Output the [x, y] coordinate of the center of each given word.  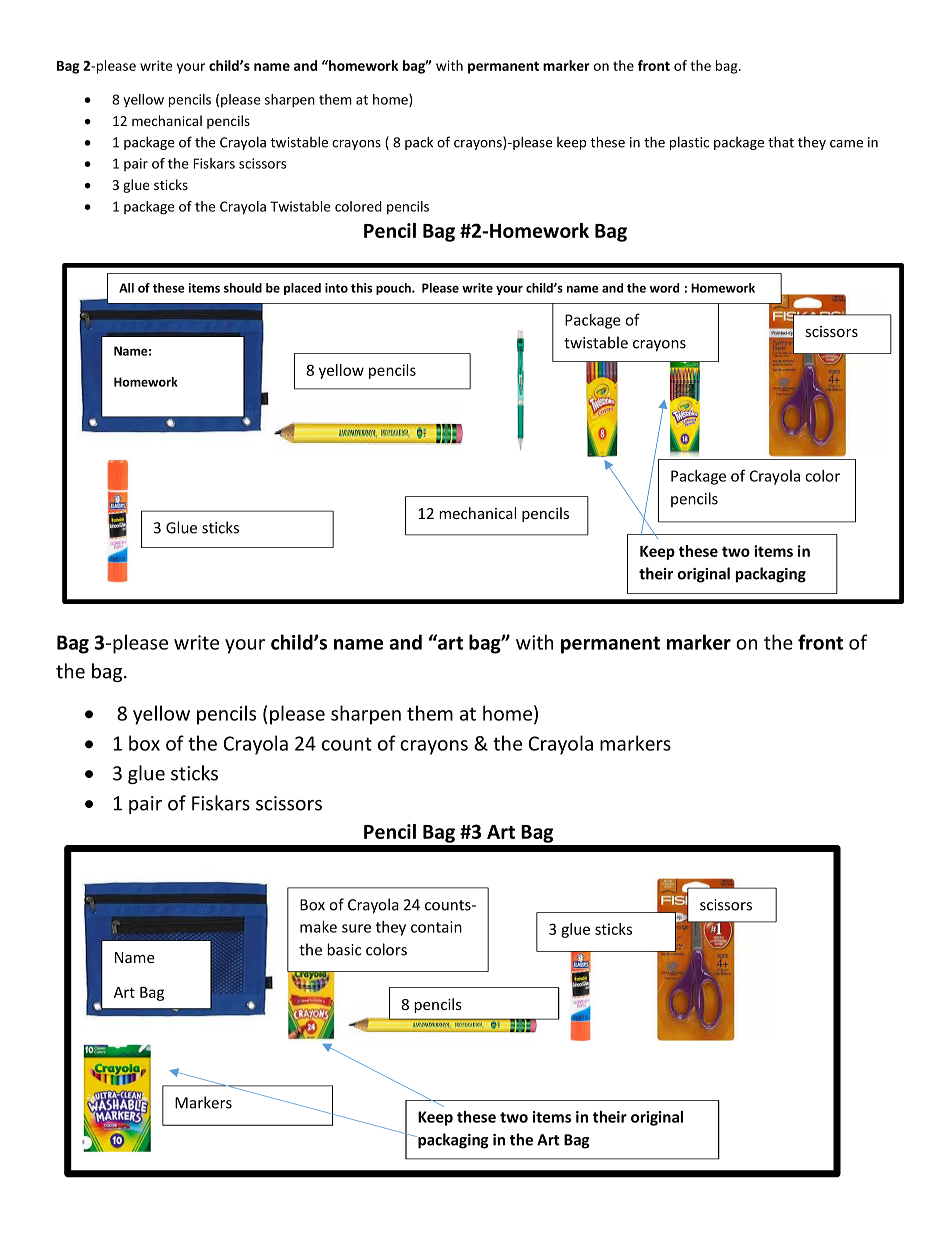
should [243, 288]
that [781, 142]
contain [436, 927]
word [664, 288]
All [126, 288]
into [336, 288]
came [846, 144]
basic [344, 949]
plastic [689, 143]
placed [302, 289]
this [361, 288]
